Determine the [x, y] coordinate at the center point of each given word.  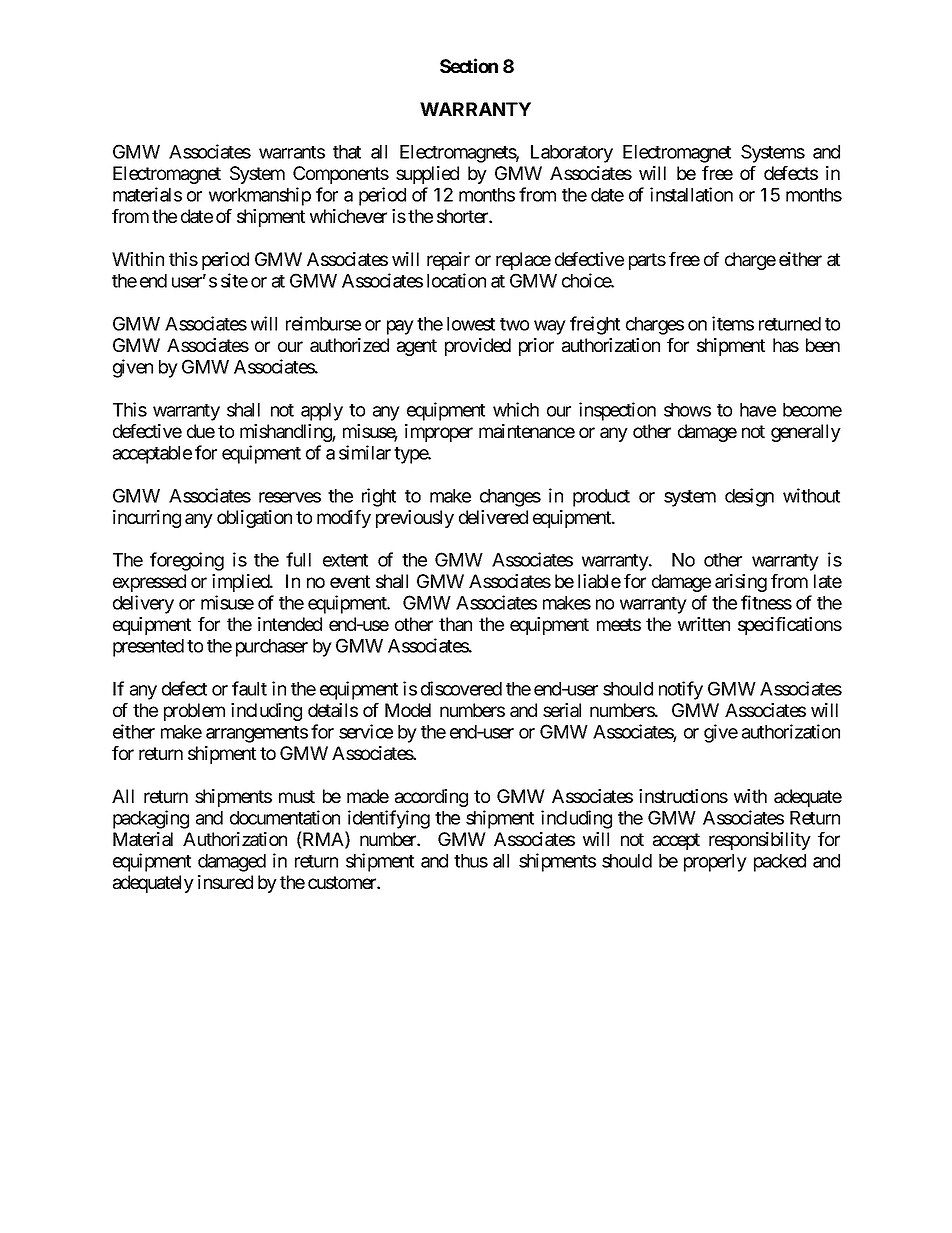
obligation [254, 519]
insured [225, 882]
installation [691, 194]
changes [510, 498]
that [347, 152]
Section [469, 65]
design [749, 497]
